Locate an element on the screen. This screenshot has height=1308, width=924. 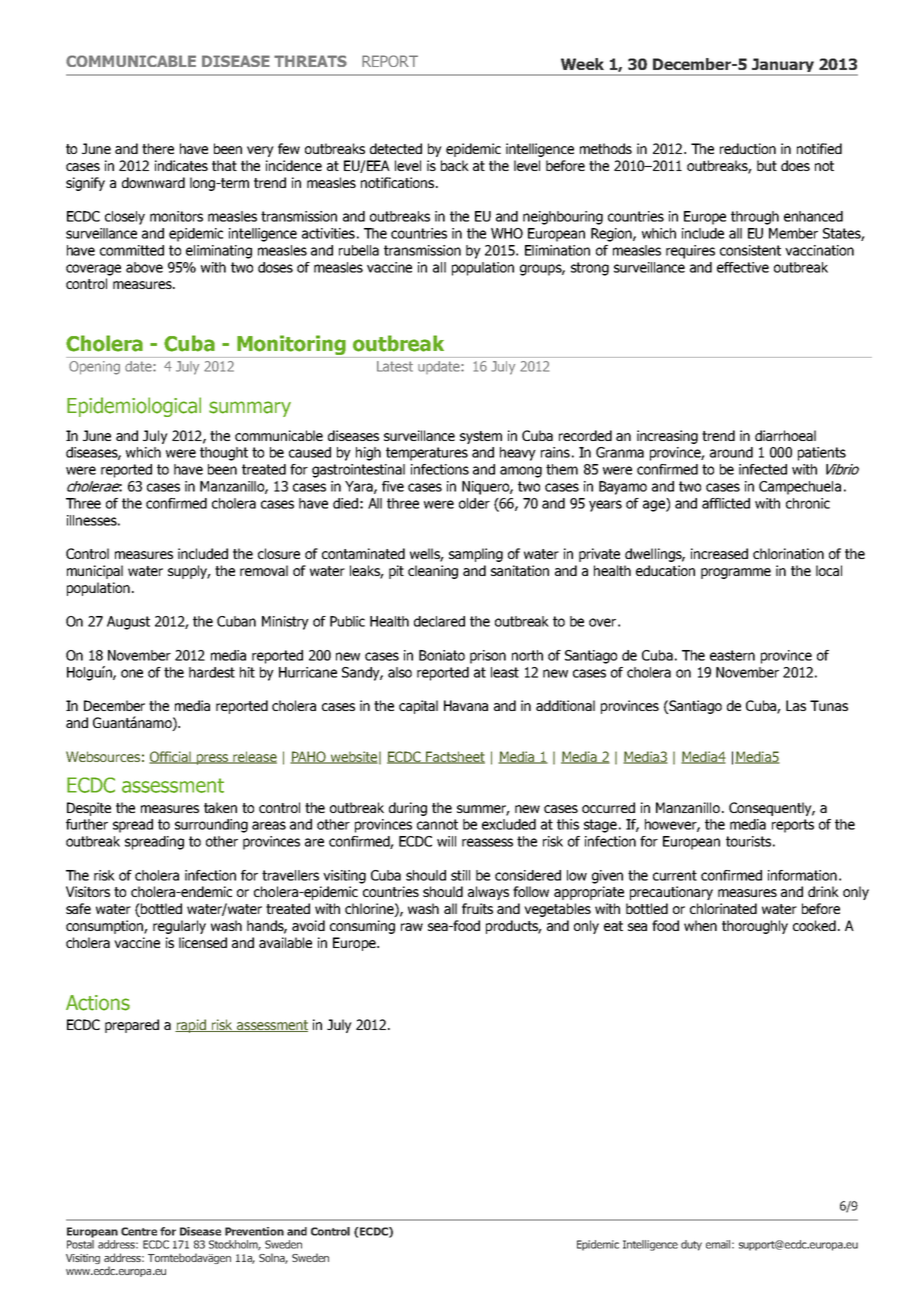
tourists is located at coordinates (748, 841).
